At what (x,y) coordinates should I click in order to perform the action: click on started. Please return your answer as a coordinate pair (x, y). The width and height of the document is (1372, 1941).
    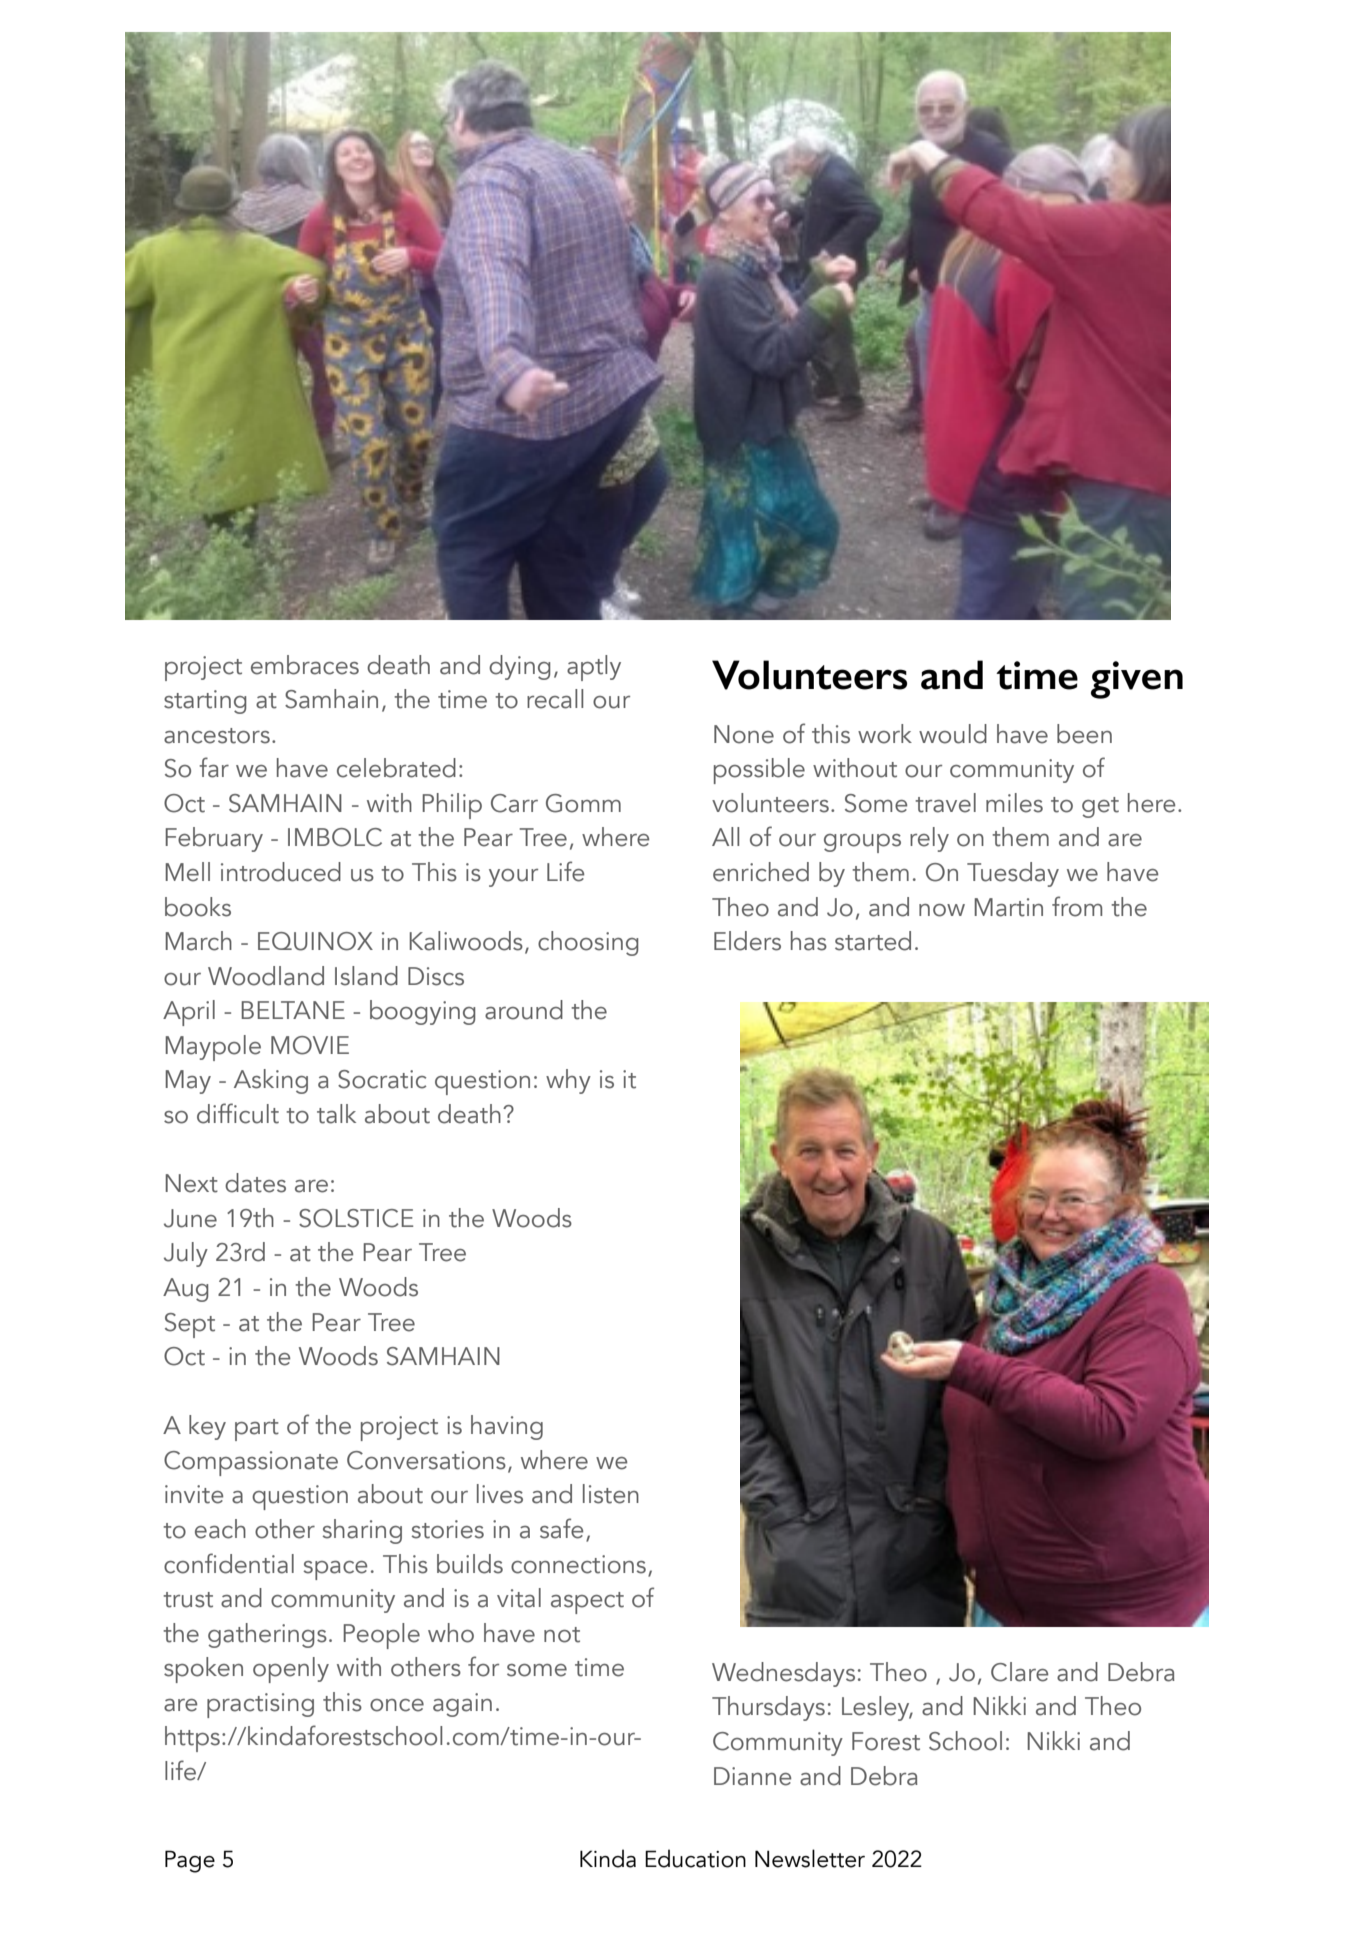
    Looking at the image, I should click on (873, 941).
